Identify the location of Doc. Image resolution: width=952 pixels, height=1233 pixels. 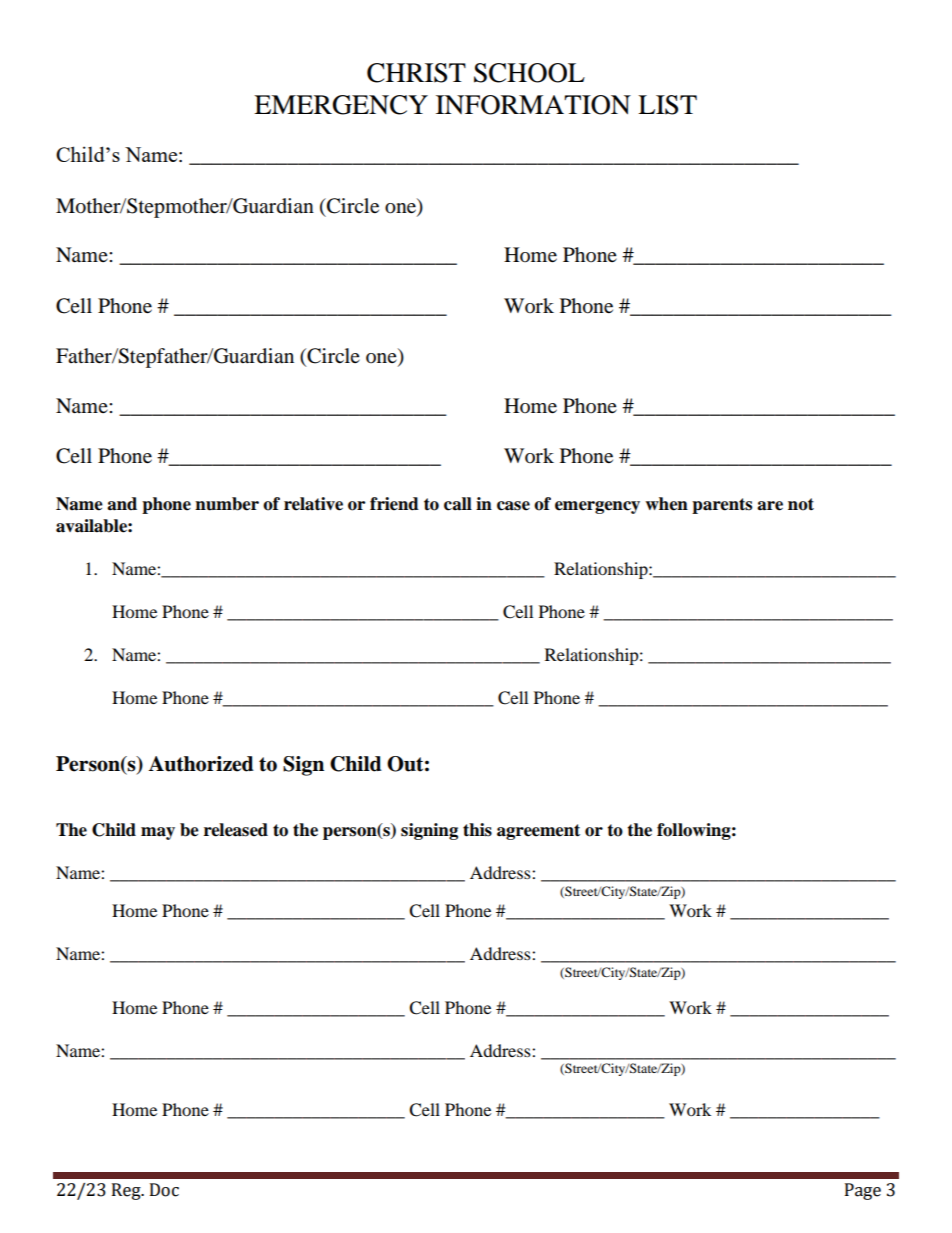
(164, 1190).
